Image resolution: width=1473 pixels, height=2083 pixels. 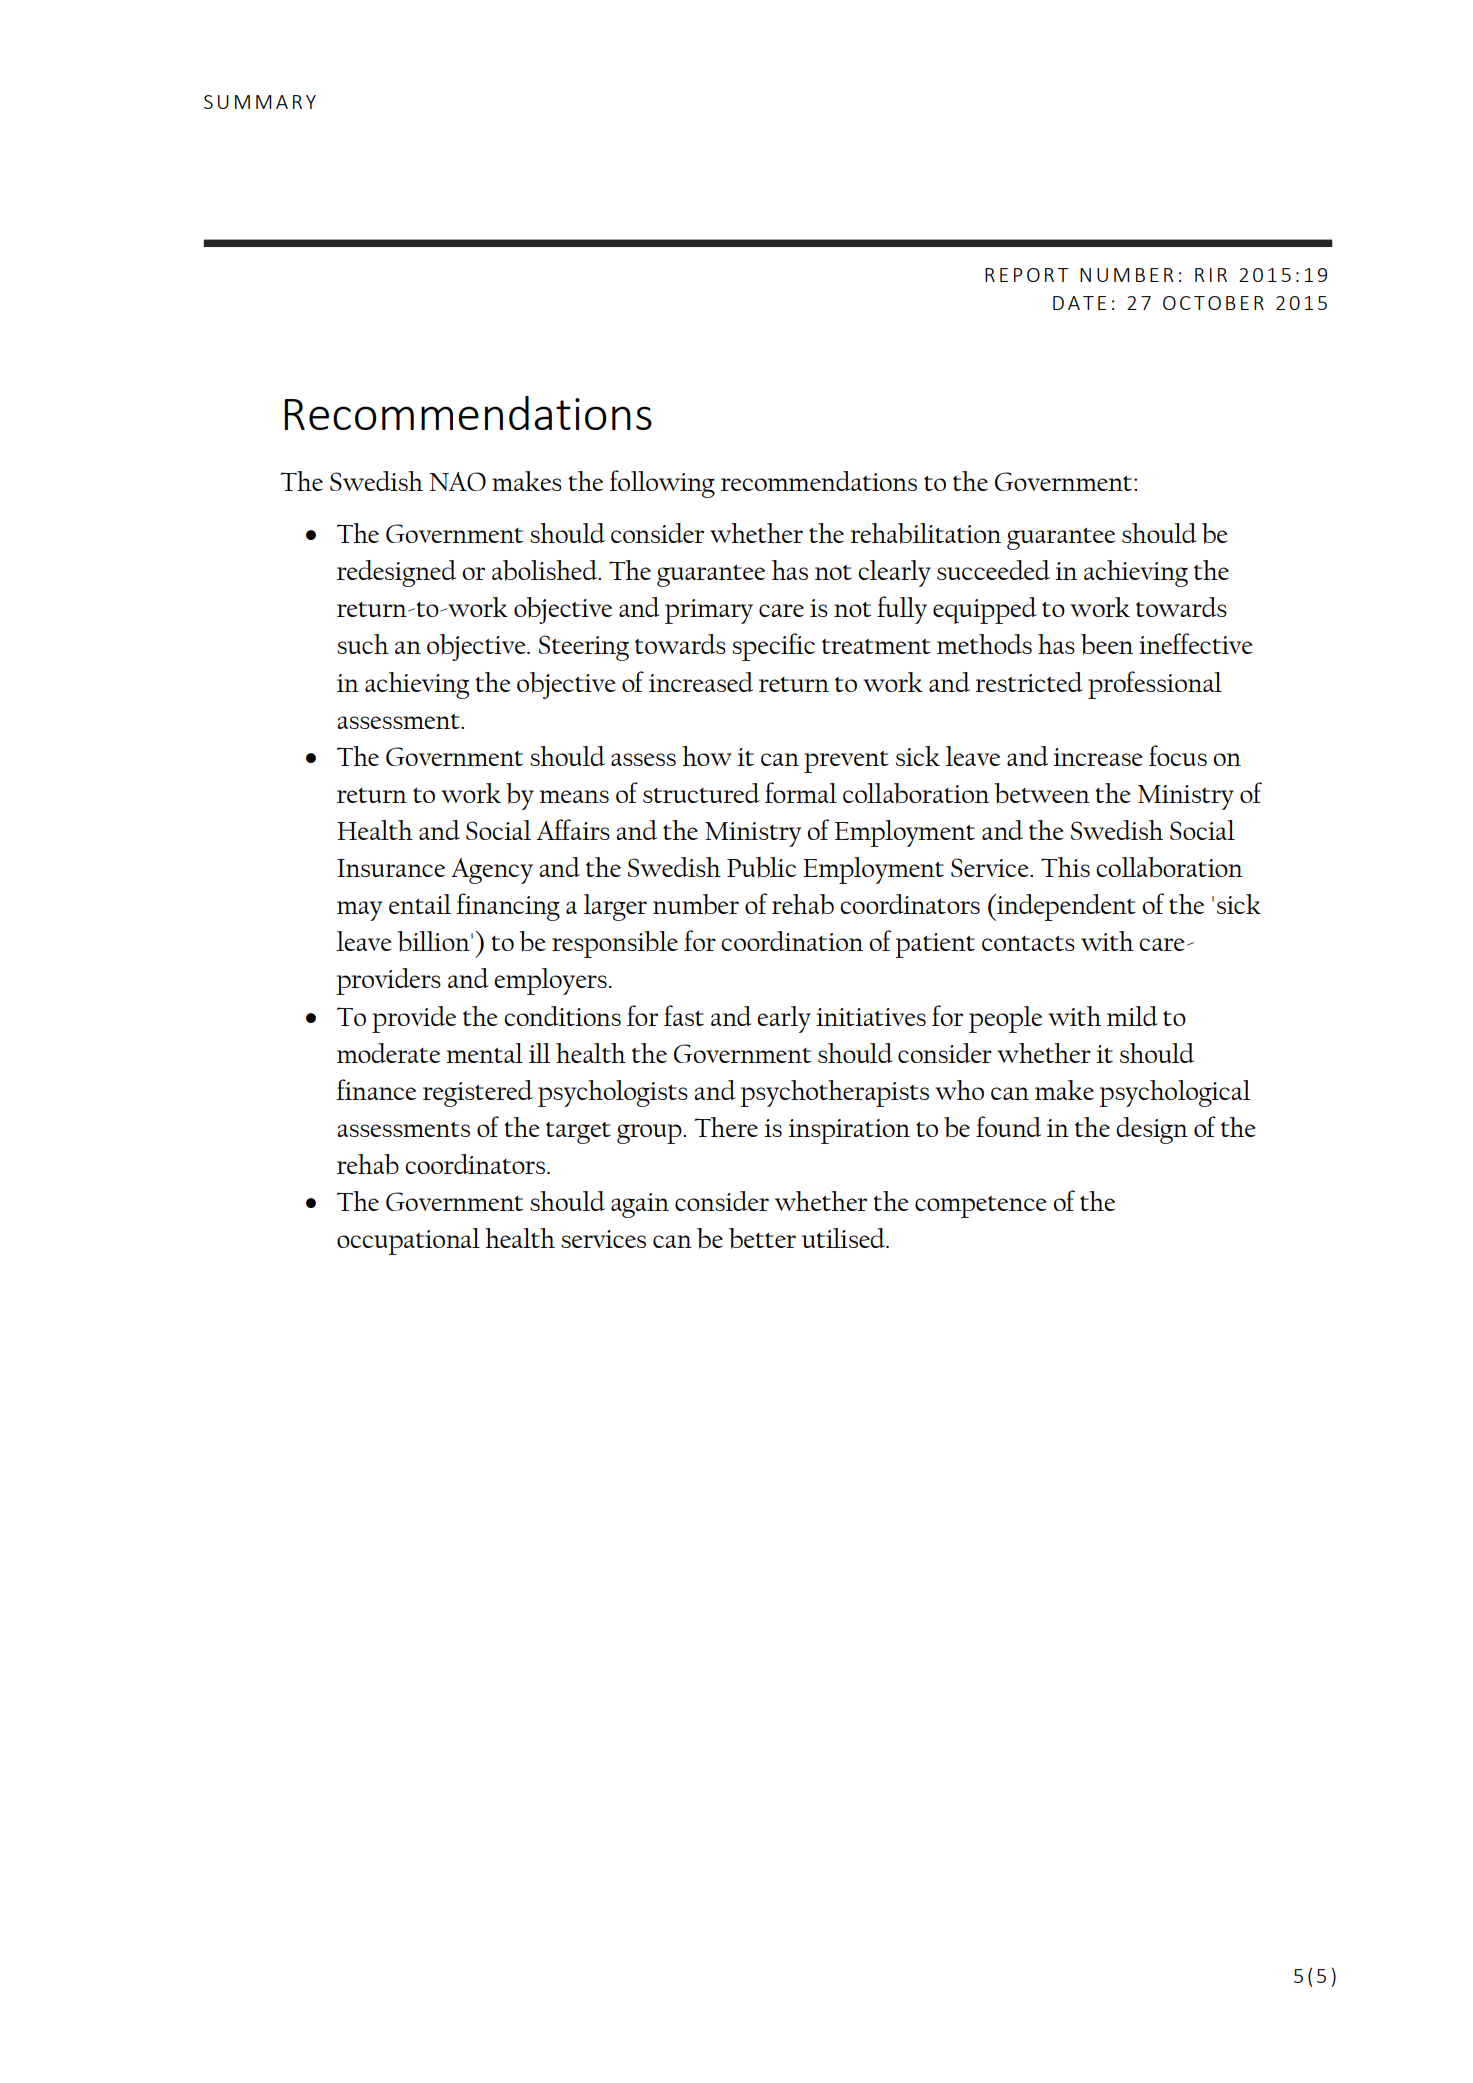 I want to click on succeeded, so click(x=993, y=570).
